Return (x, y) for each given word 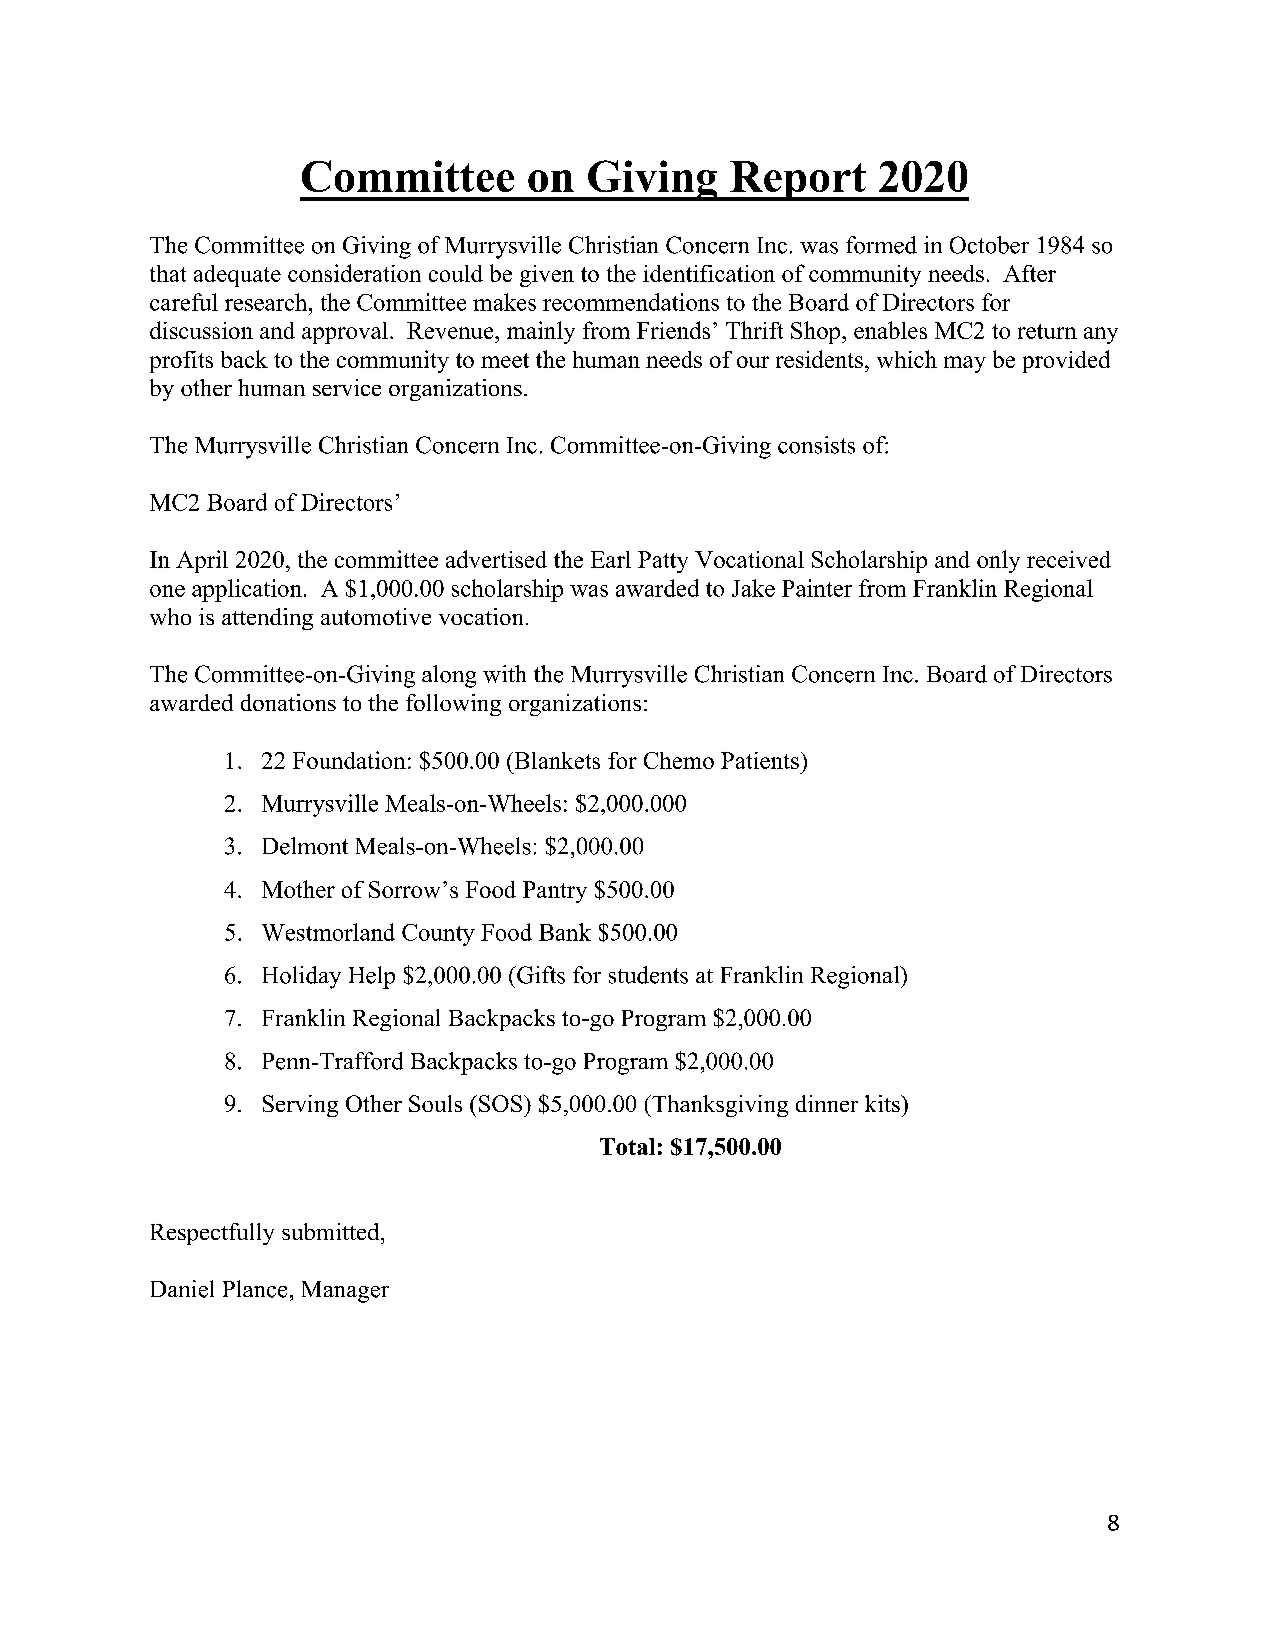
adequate (237, 276)
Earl (611, 559)
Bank (565, 932)
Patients (760, 760)
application (247, 590)
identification (709, 273)
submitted (332, 1231)
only (998, 561)
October (989, 245)
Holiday (302, 977)
